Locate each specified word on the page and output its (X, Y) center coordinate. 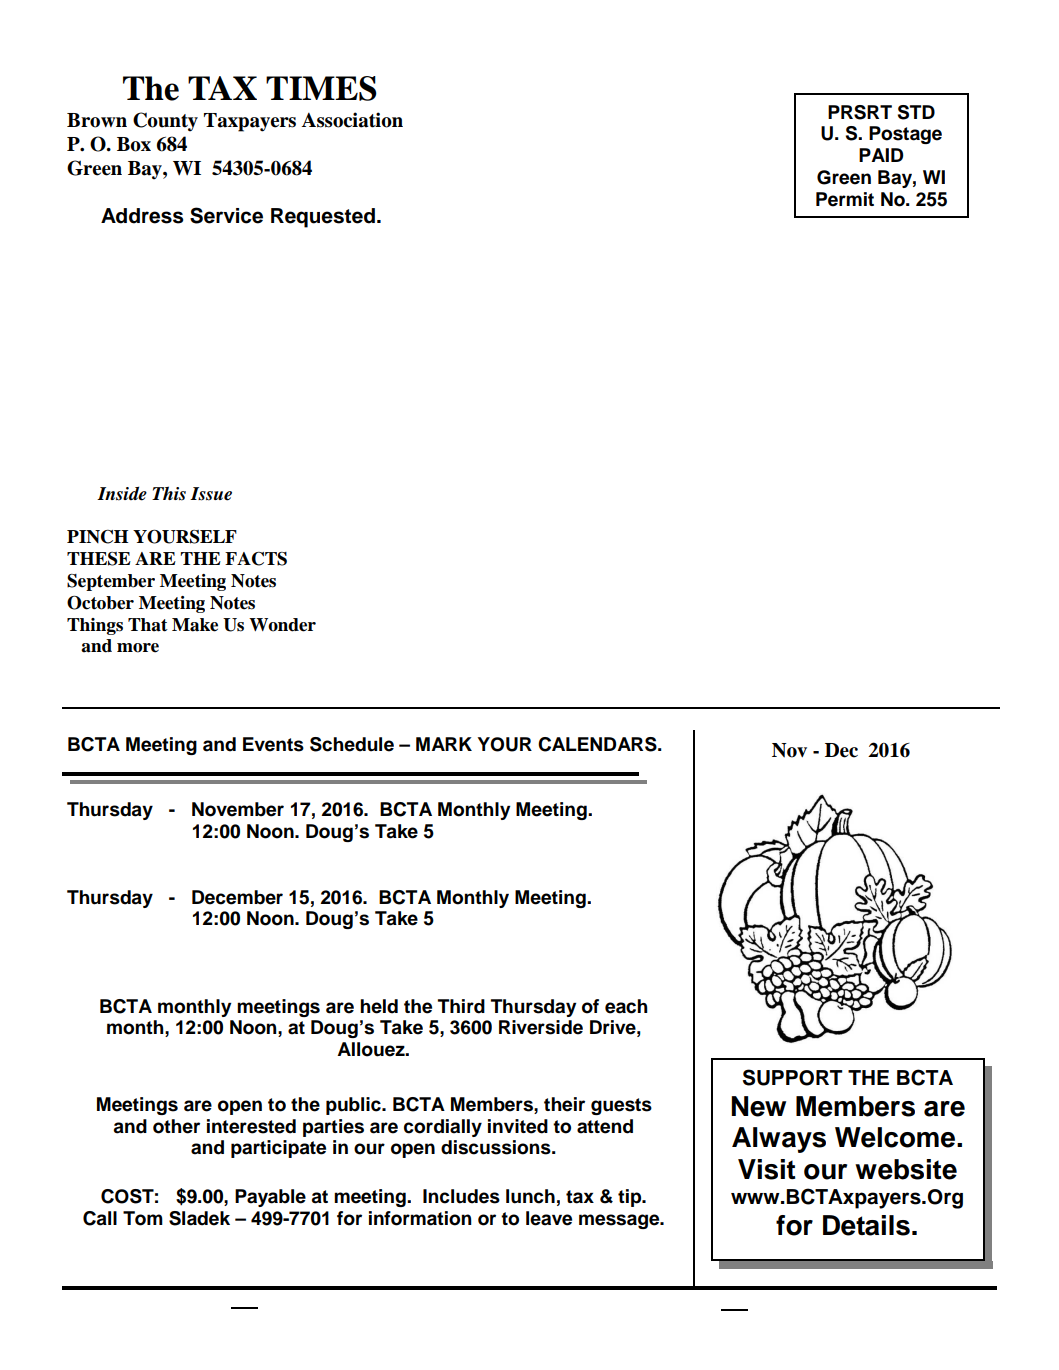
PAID (881, 155)
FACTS (256, 559)
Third (461, 1006)
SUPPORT (793, 1077)
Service (226, 215)
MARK (444, 744)
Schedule (352, 744)
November (238, 809)
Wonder (282, 625)
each (626, 1006)
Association (352, 120)
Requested (323, 218)
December (237, 897)
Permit (845, 199)
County (165, 122)
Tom (143, 1218)
